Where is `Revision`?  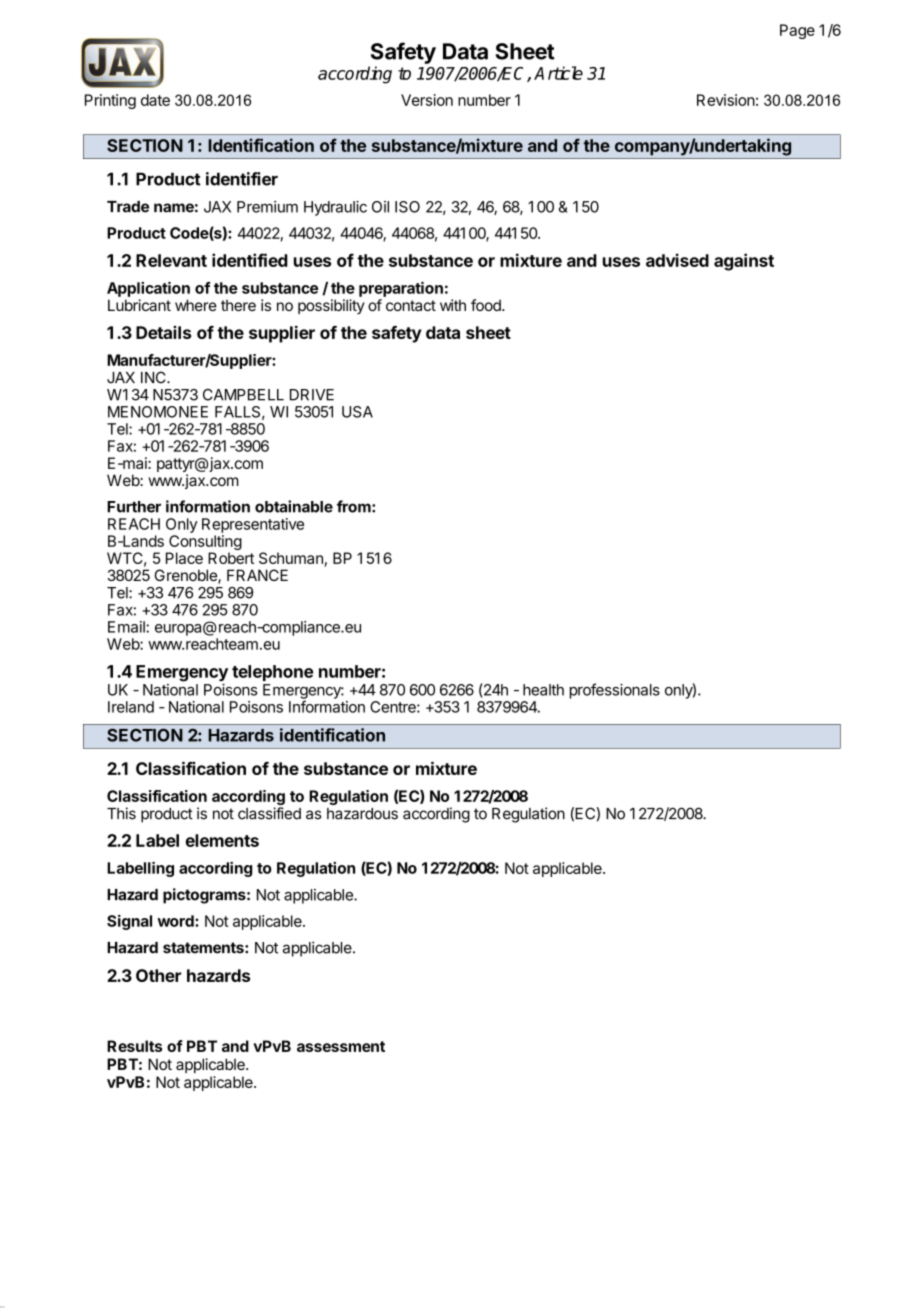
Revision is located at coordinates (726, 100).
